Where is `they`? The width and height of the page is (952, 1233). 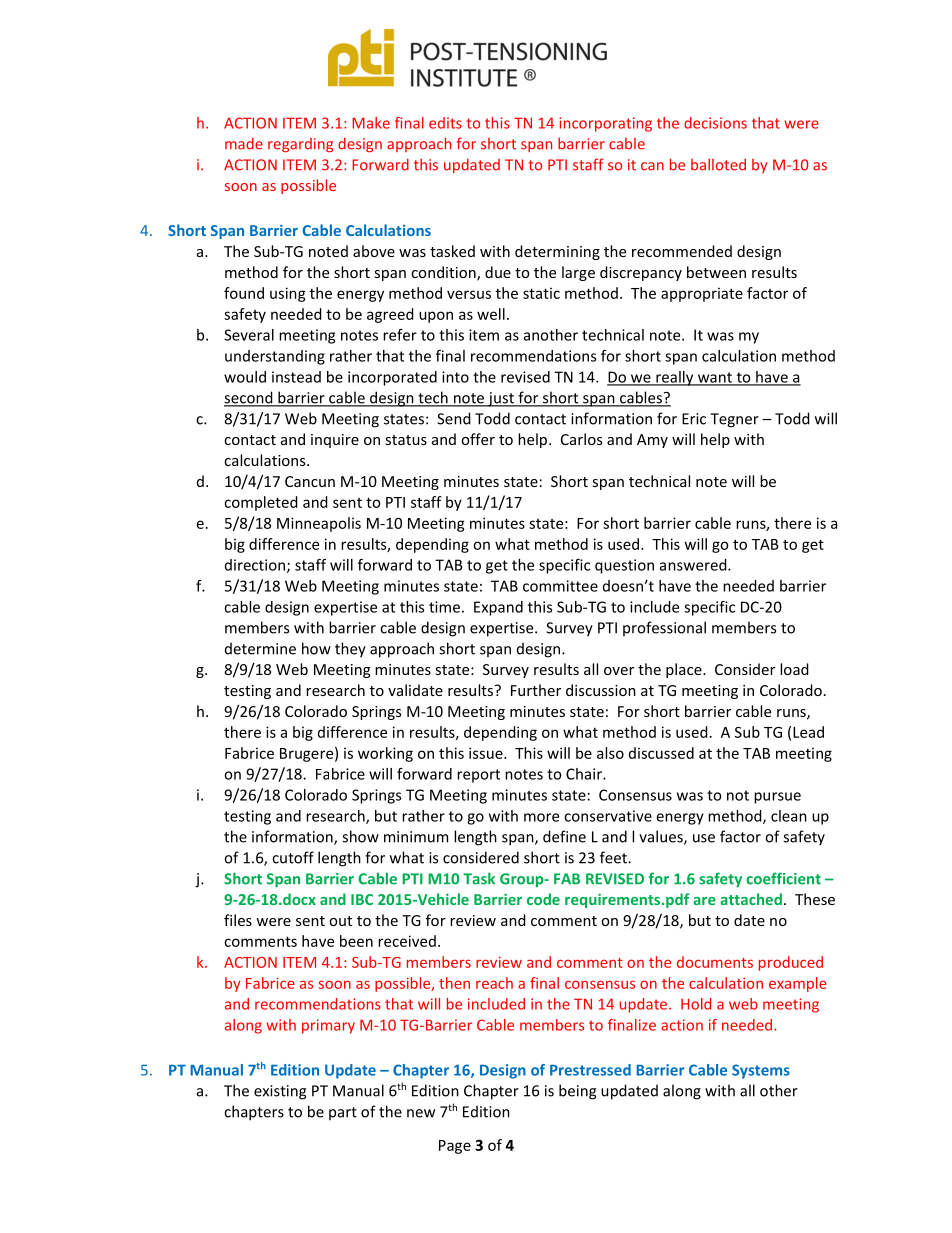
they is located at coordinates (350, 650).
